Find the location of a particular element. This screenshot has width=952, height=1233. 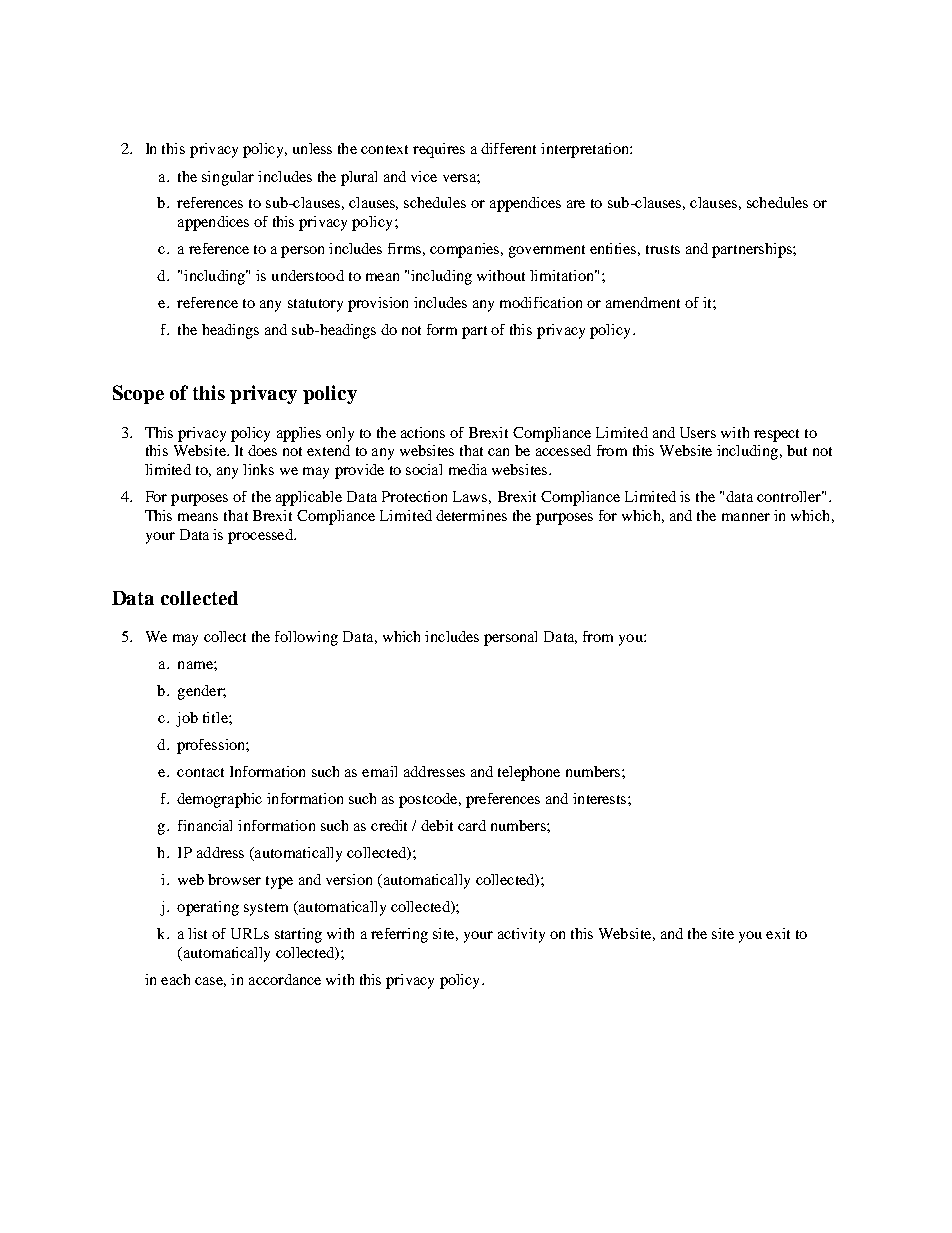

activity is located at coordinates (521, 935).
